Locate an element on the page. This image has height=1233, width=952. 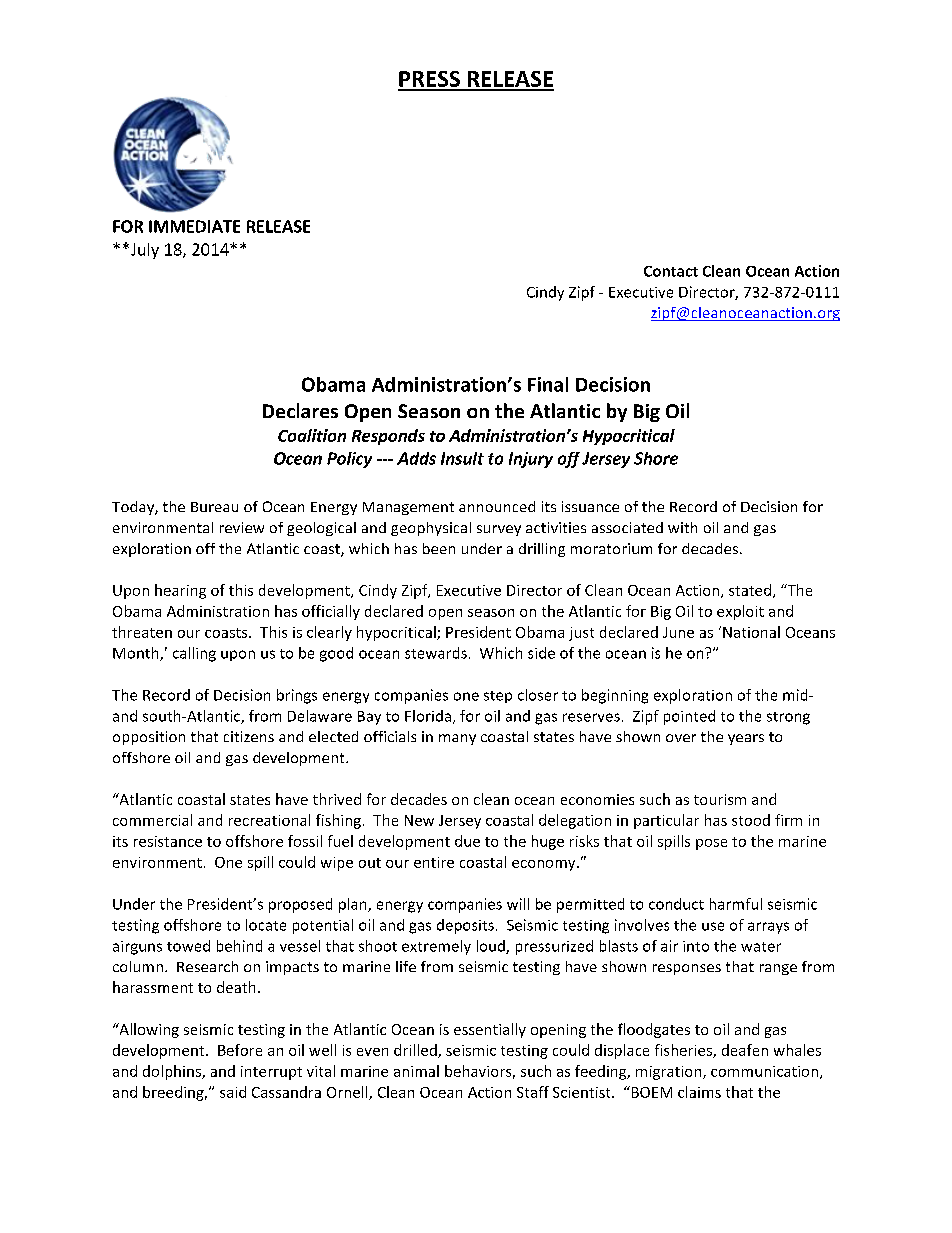
Contact is located at coordinates (671, 271).
